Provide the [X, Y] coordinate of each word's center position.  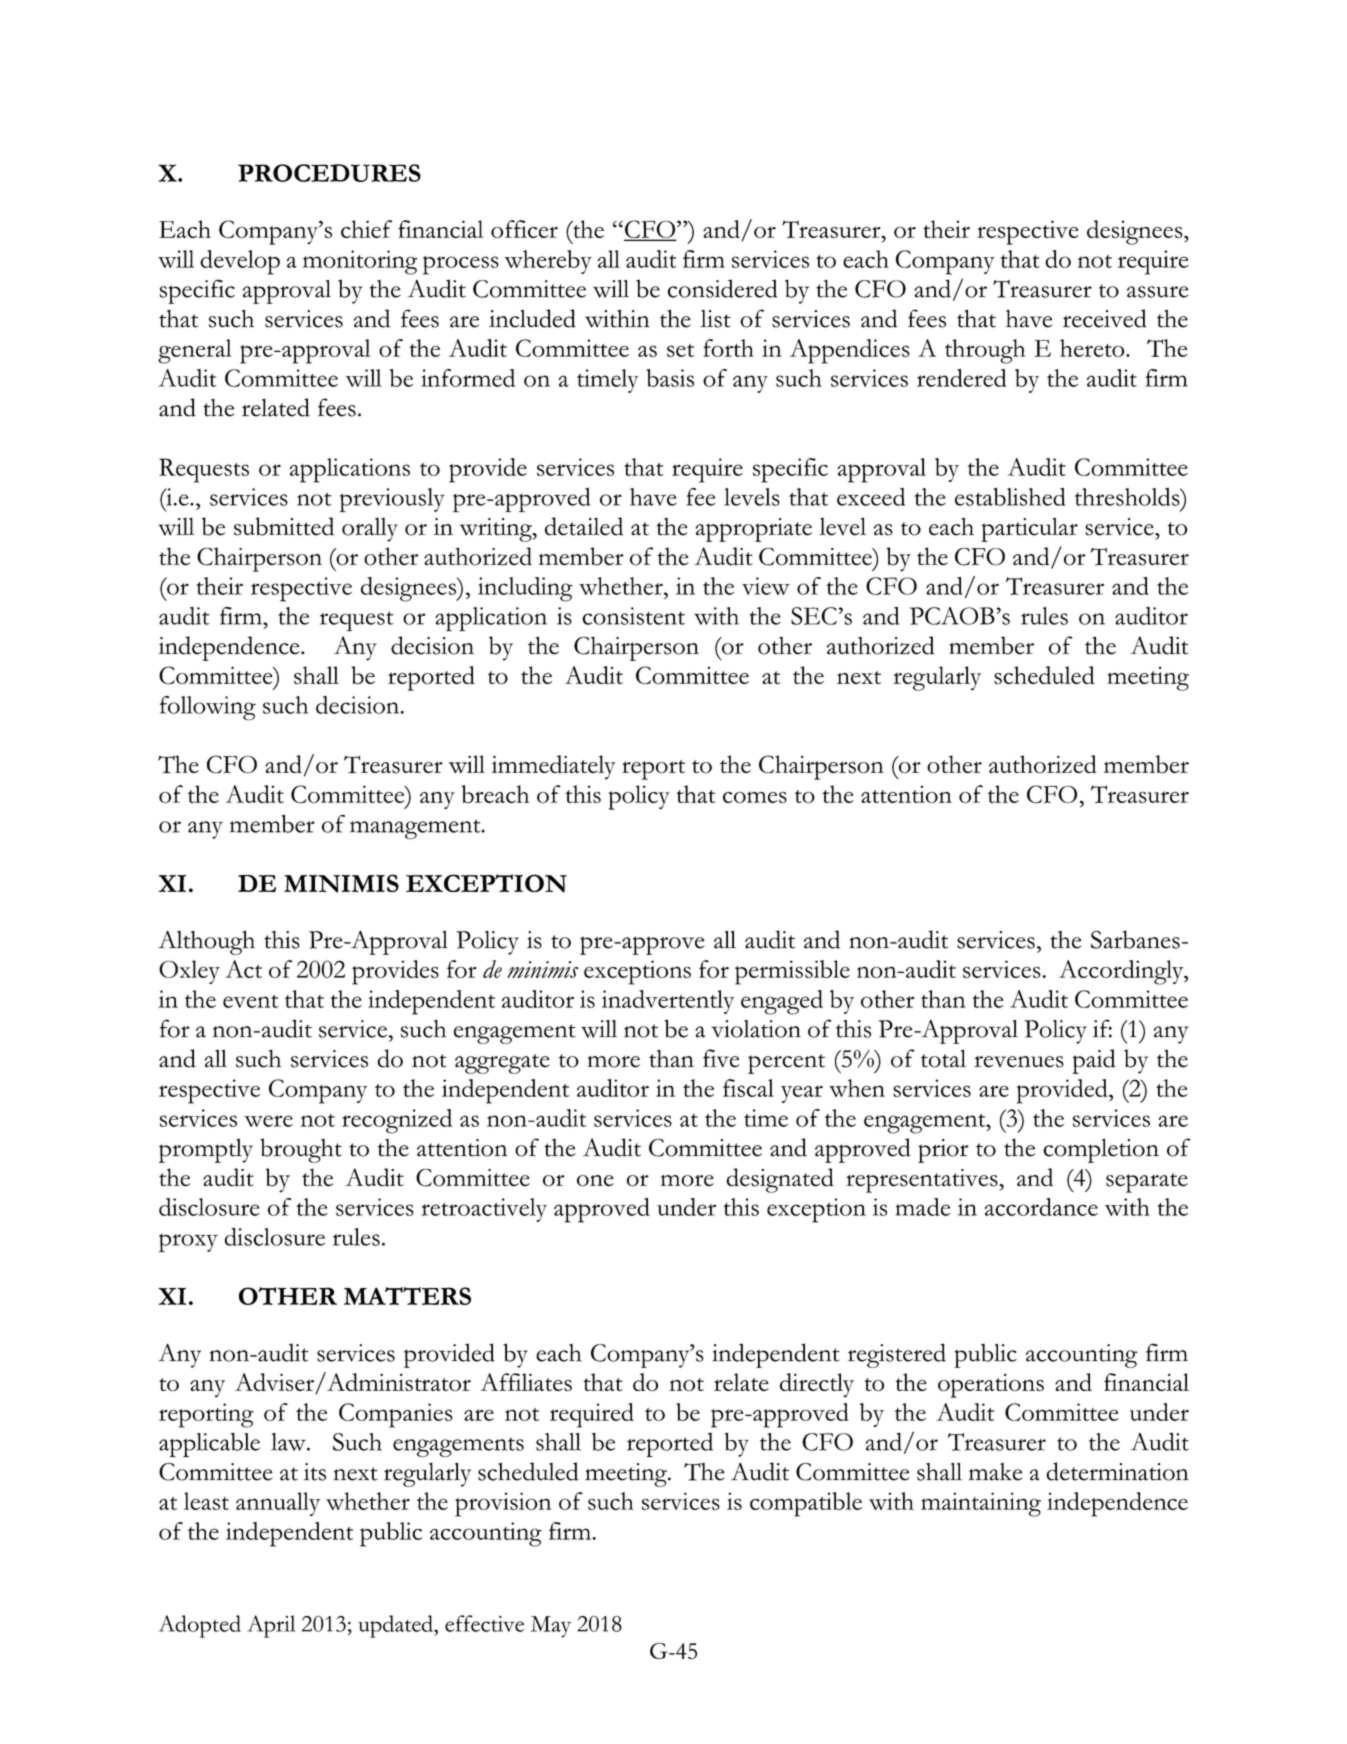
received [1105, 318]
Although [206, 942]
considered [723, 288]
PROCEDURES [329, 173]
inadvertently [668, 1002]
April [271, 1626]
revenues [1019, 1062]
